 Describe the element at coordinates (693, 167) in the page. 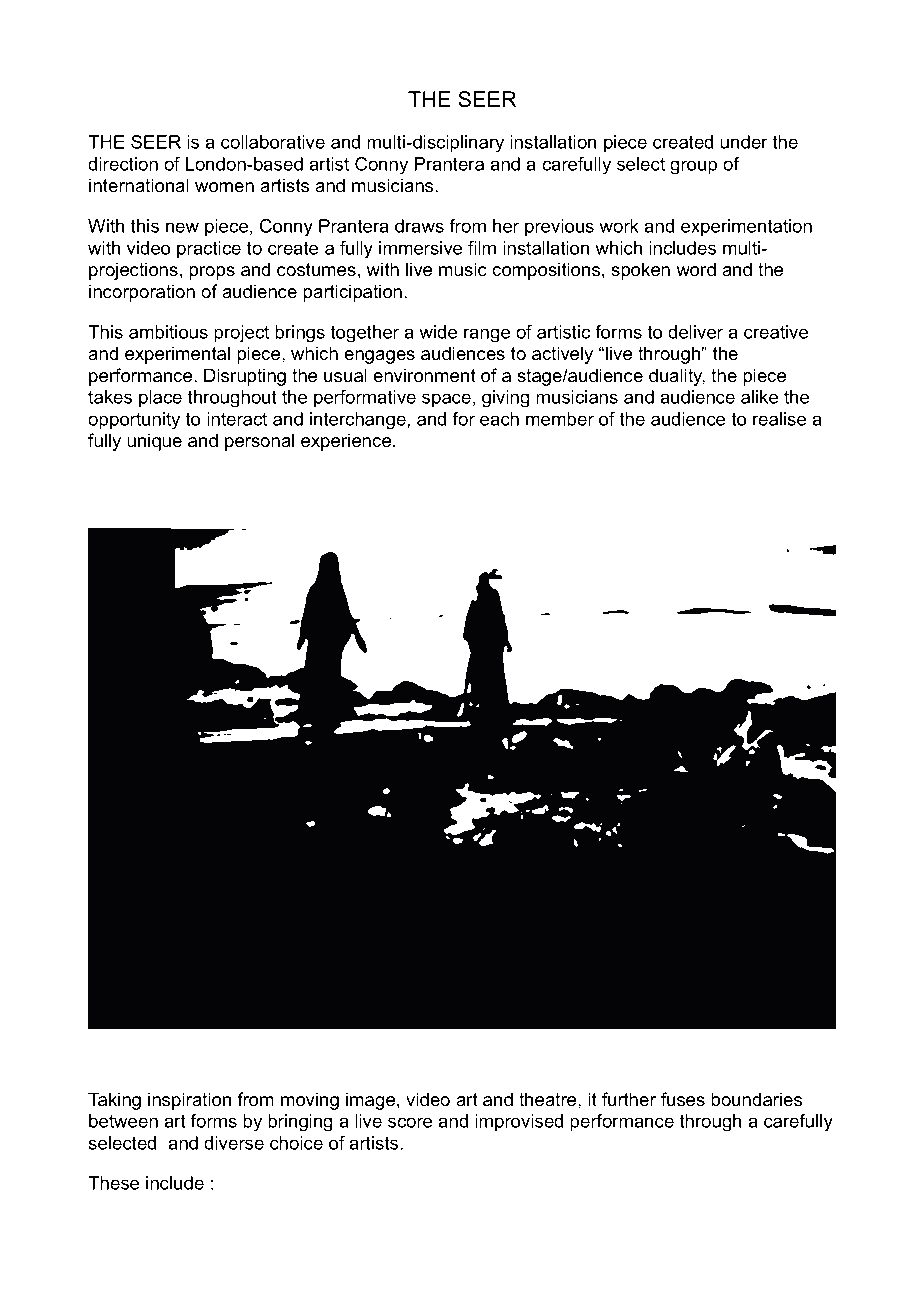

I see `group` at that location.
